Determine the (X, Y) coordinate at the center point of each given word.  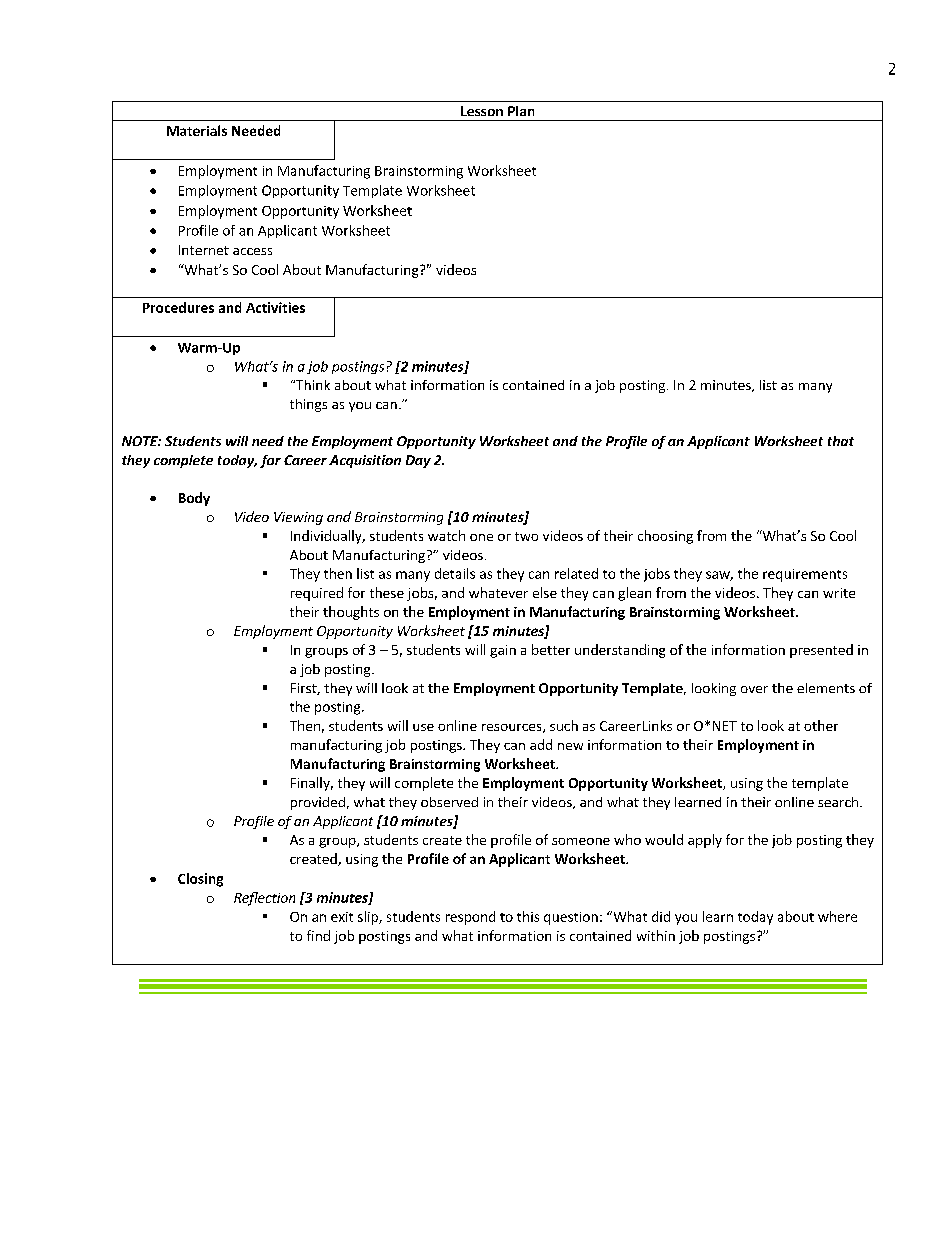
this (528, 916)
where (837, 916)
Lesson (482, 111)
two (526, 536)
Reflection (264, 899)
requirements (805, 575)
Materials (197, 130)
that (841, 441)
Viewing (298, 518)
